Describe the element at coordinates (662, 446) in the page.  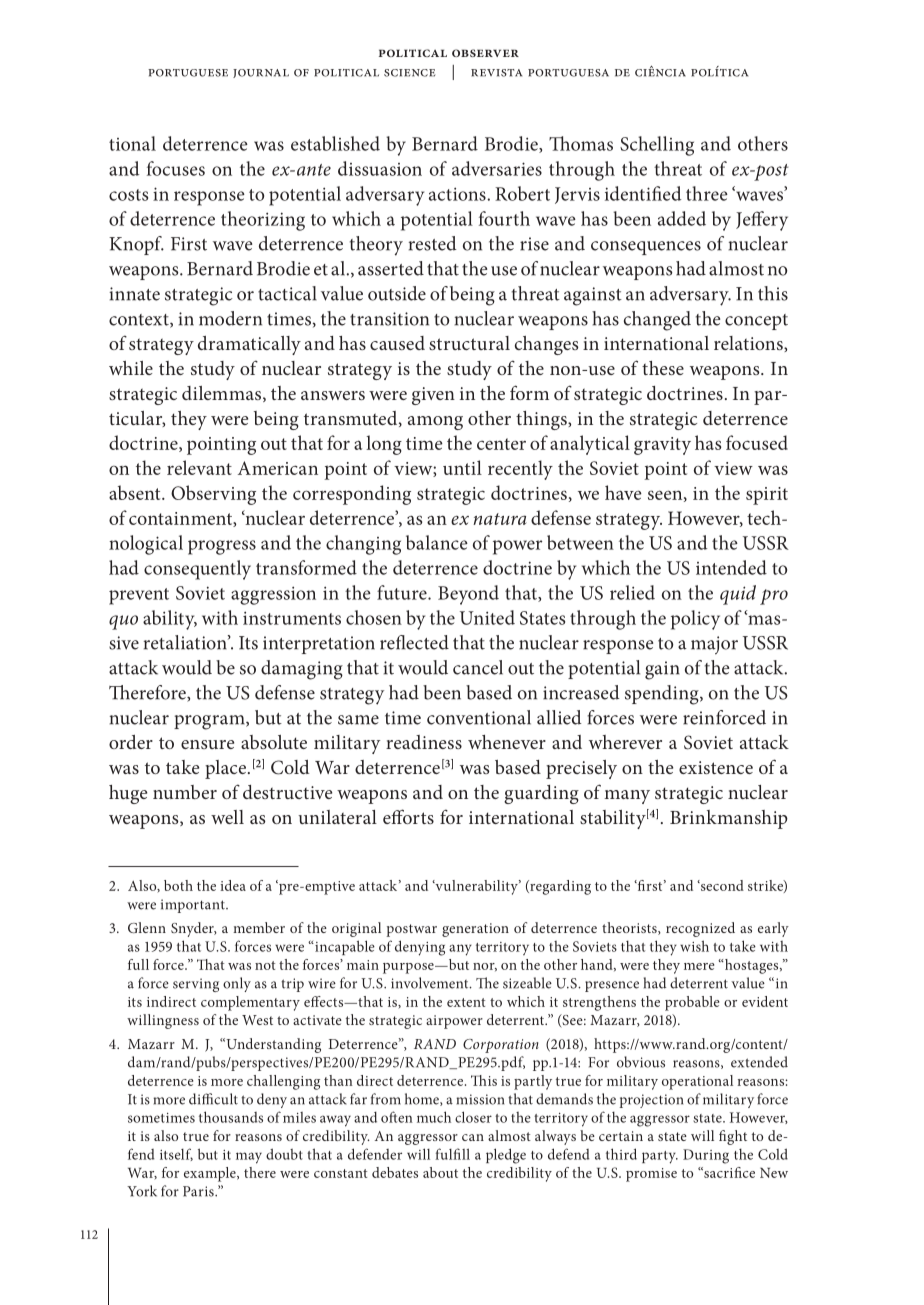
I see `gravity` at that location.
